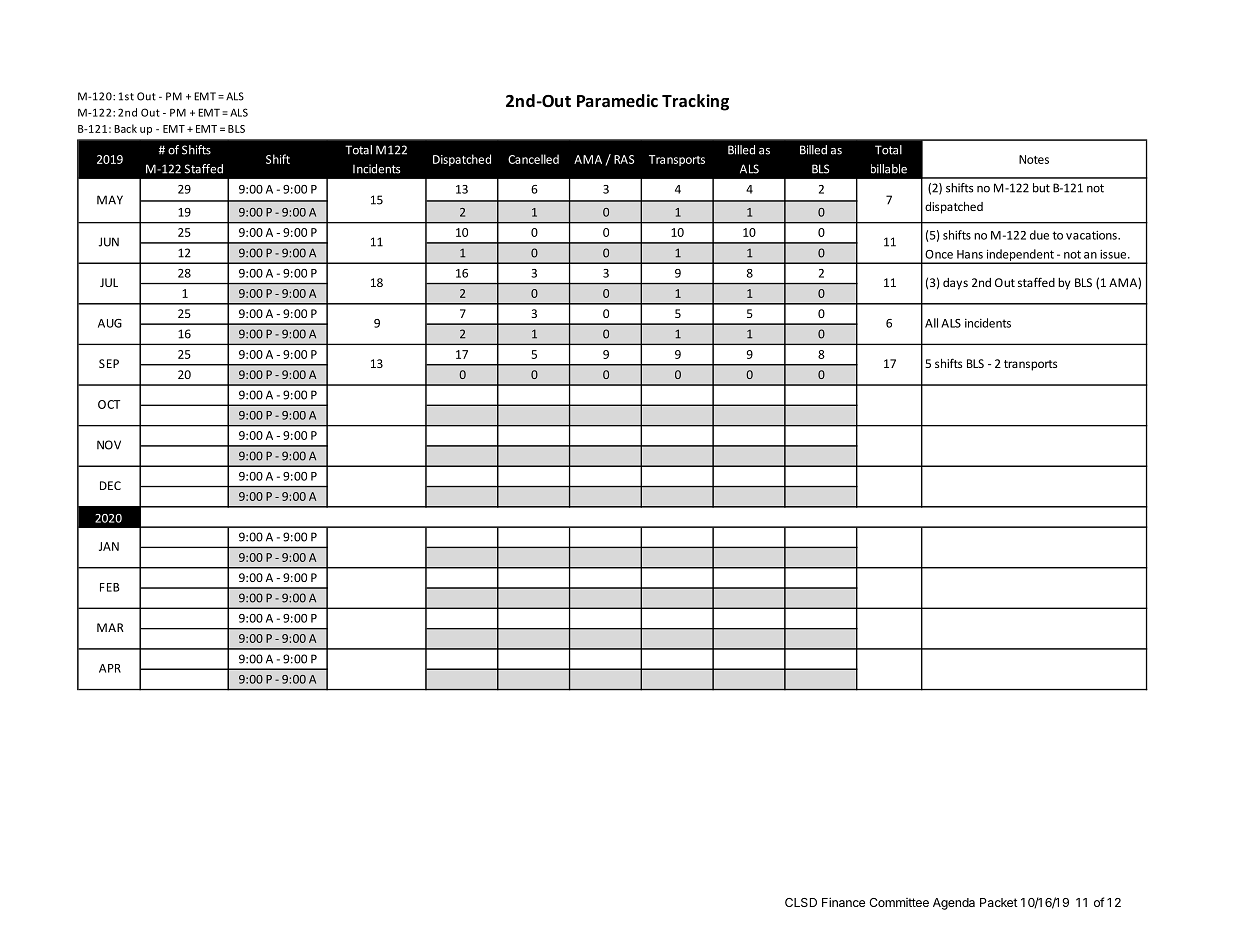  I want to click on Paramedic, so click(617, 101).
